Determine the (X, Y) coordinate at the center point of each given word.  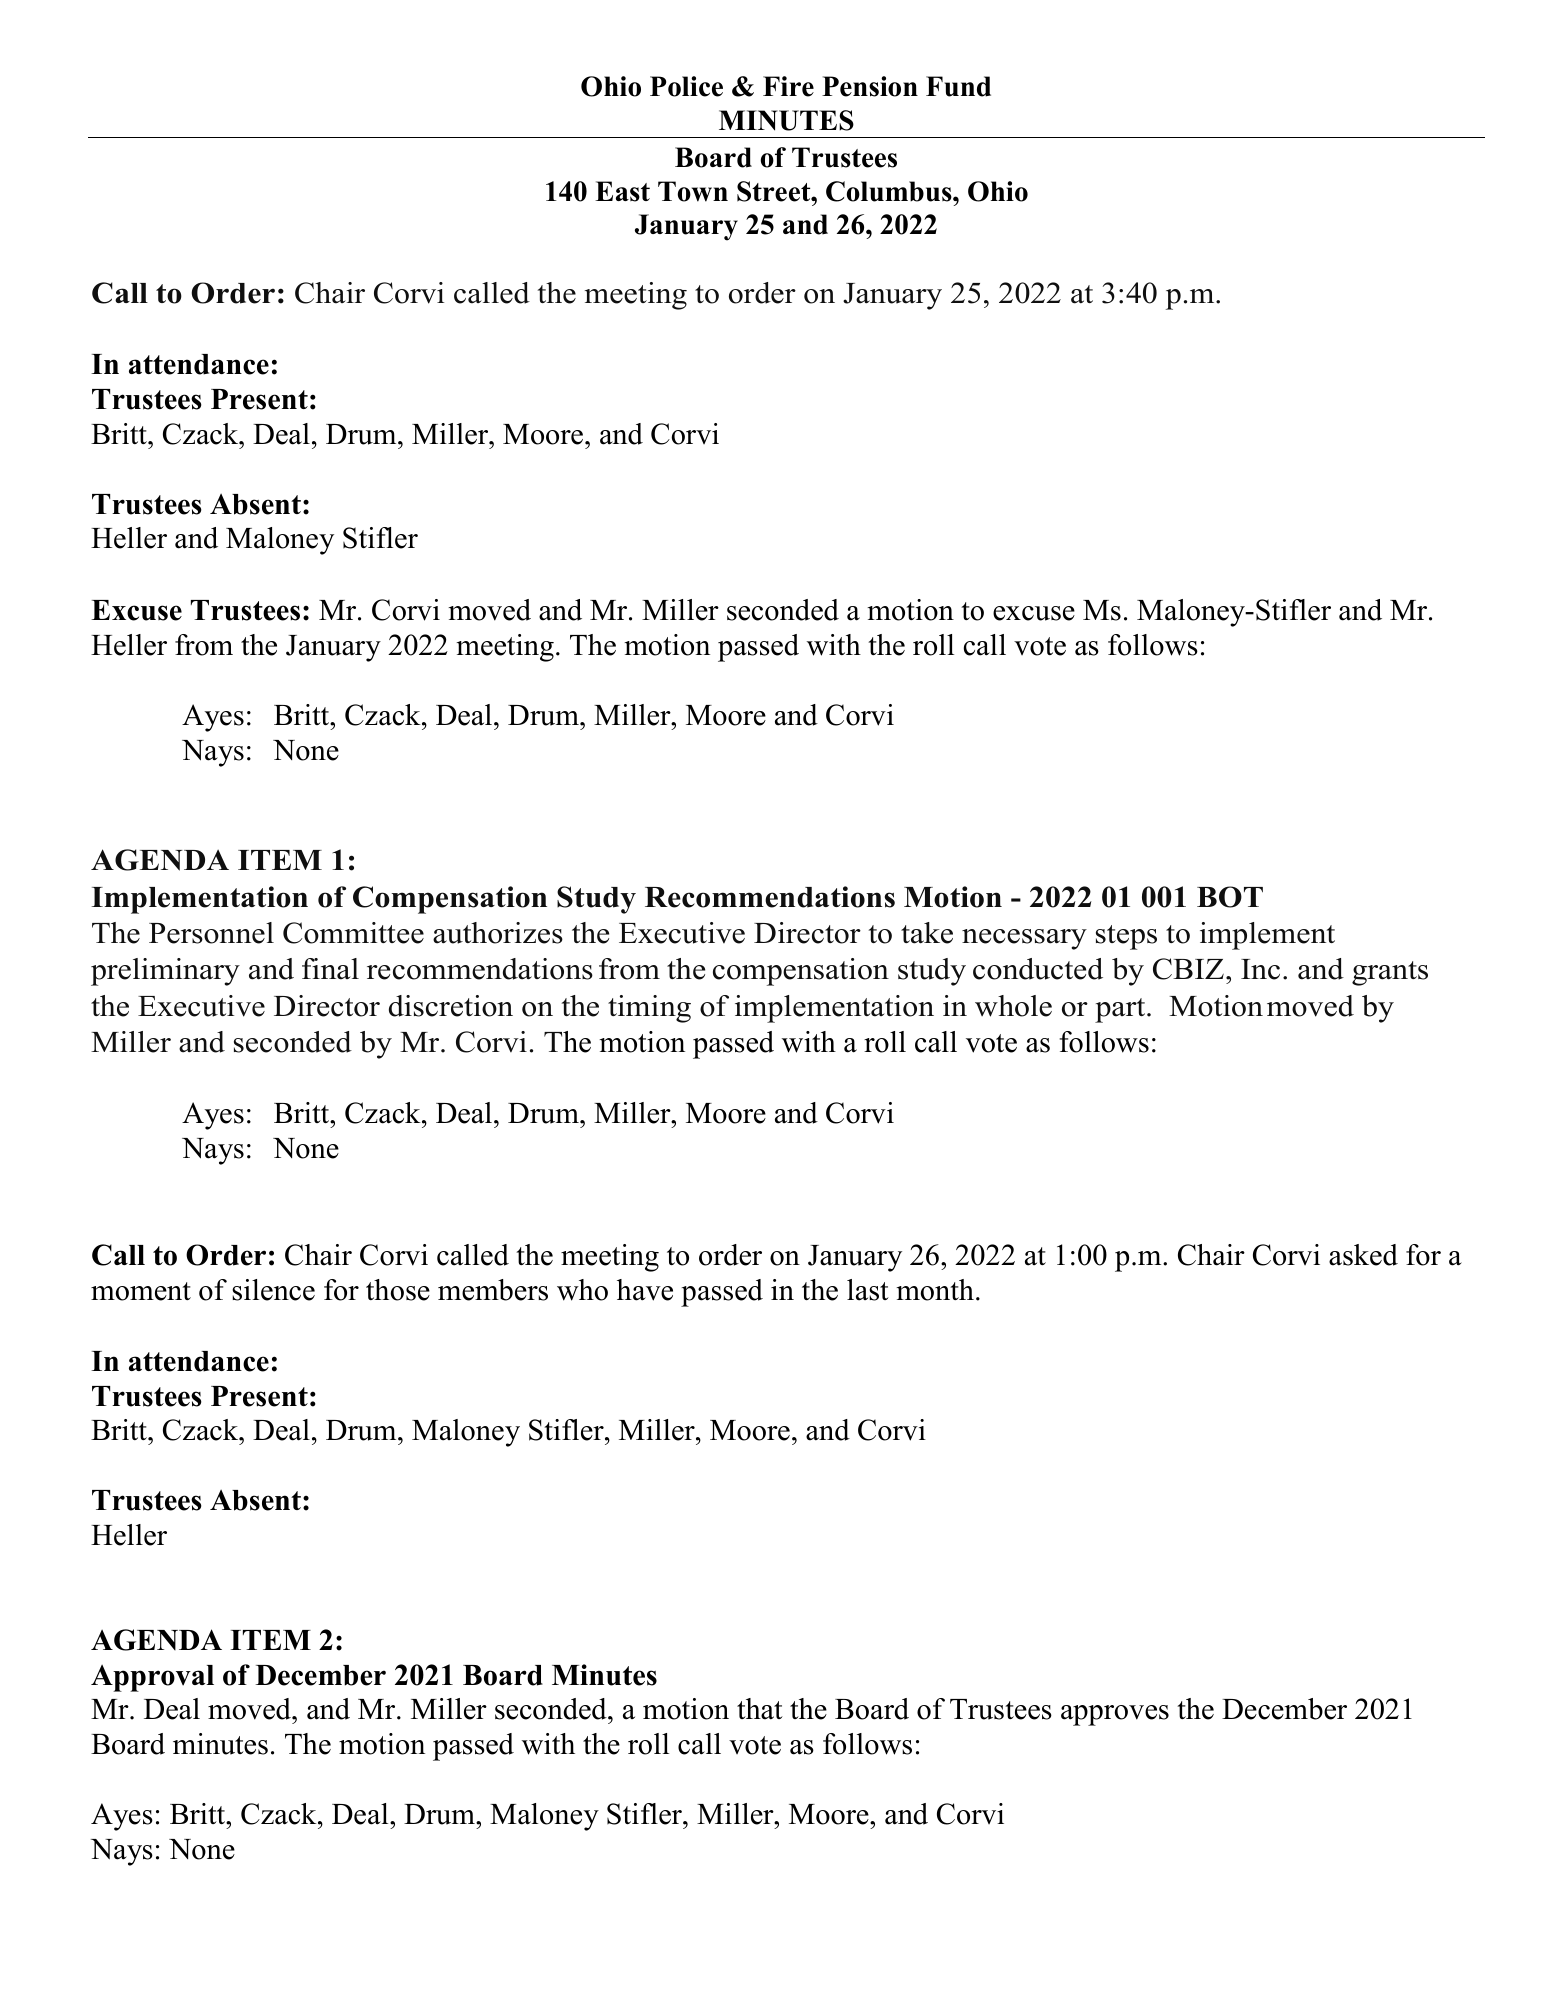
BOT (1230, 897)
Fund (958, 86)
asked (1363, 1255)
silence (273, 1290)
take (927, 933)
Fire (788, 86)
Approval (152, 1678)
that (760, 1709)
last (868, 1290)
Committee (353, 933)
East (622, 191)
